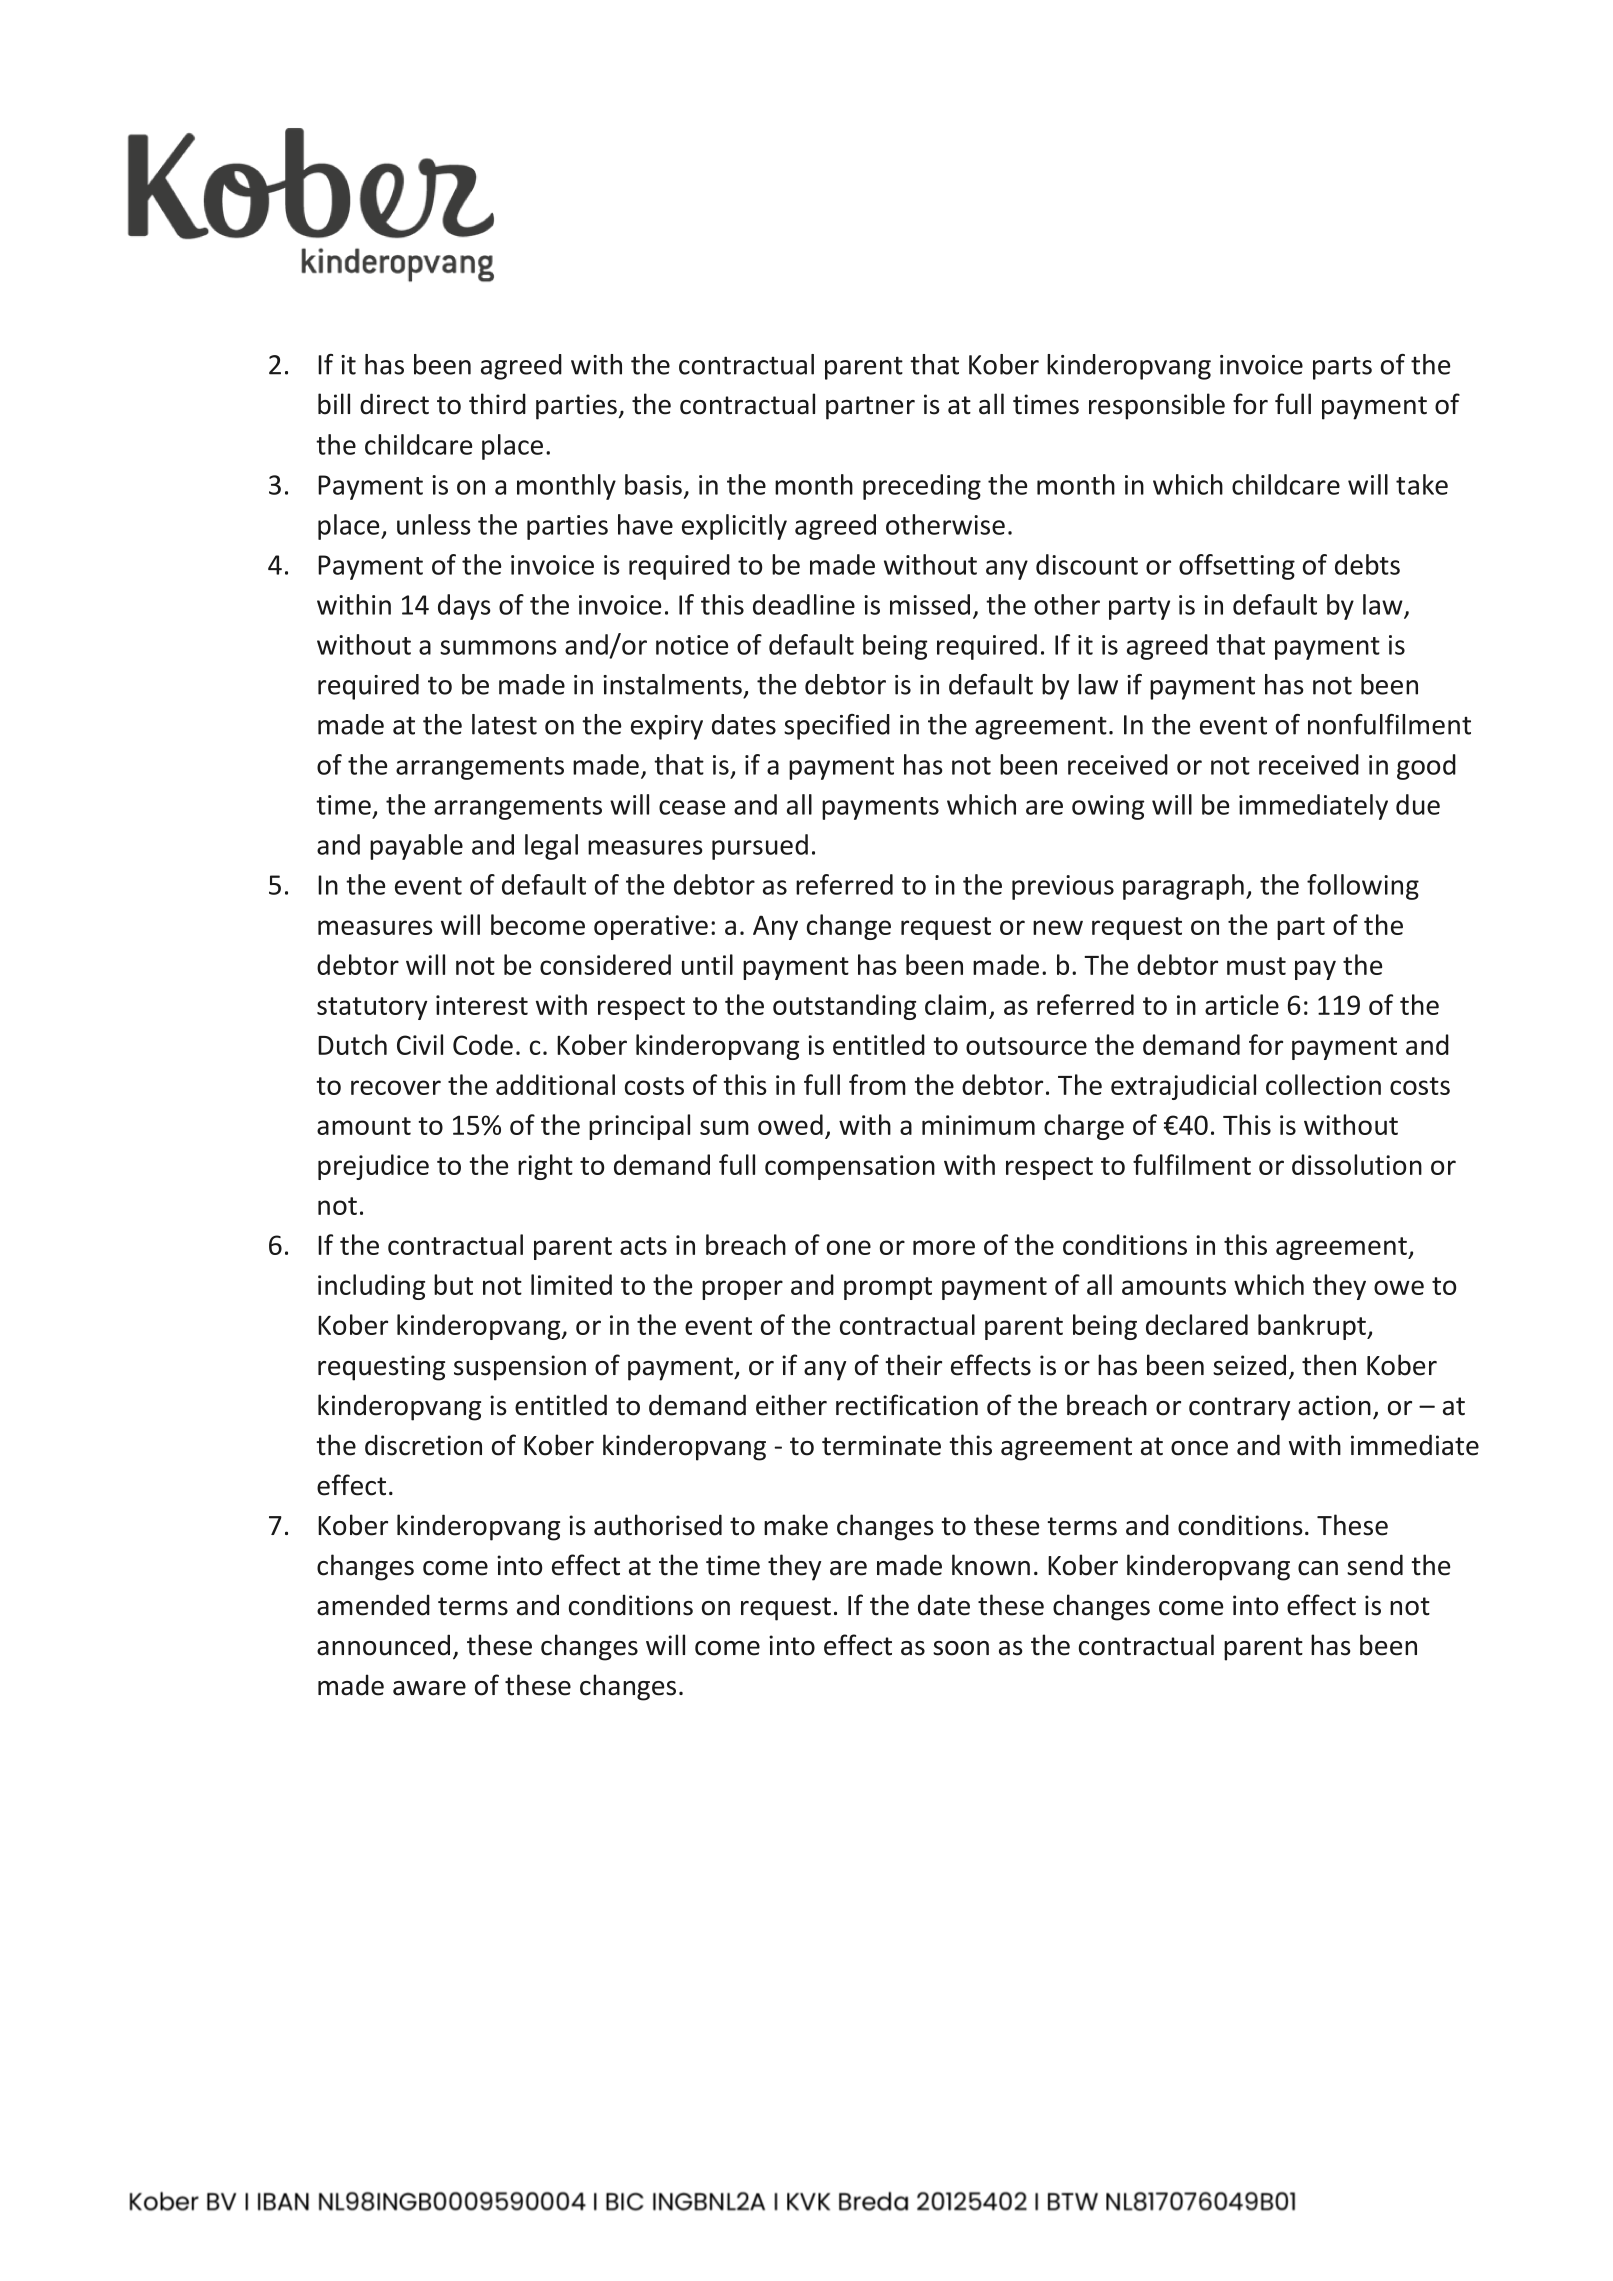 This screenshot has height=2281, width=1613. What do you see at coordinates (1422, 484) in the screenshot?
I see `take` at bounding box center [1422, 484].
